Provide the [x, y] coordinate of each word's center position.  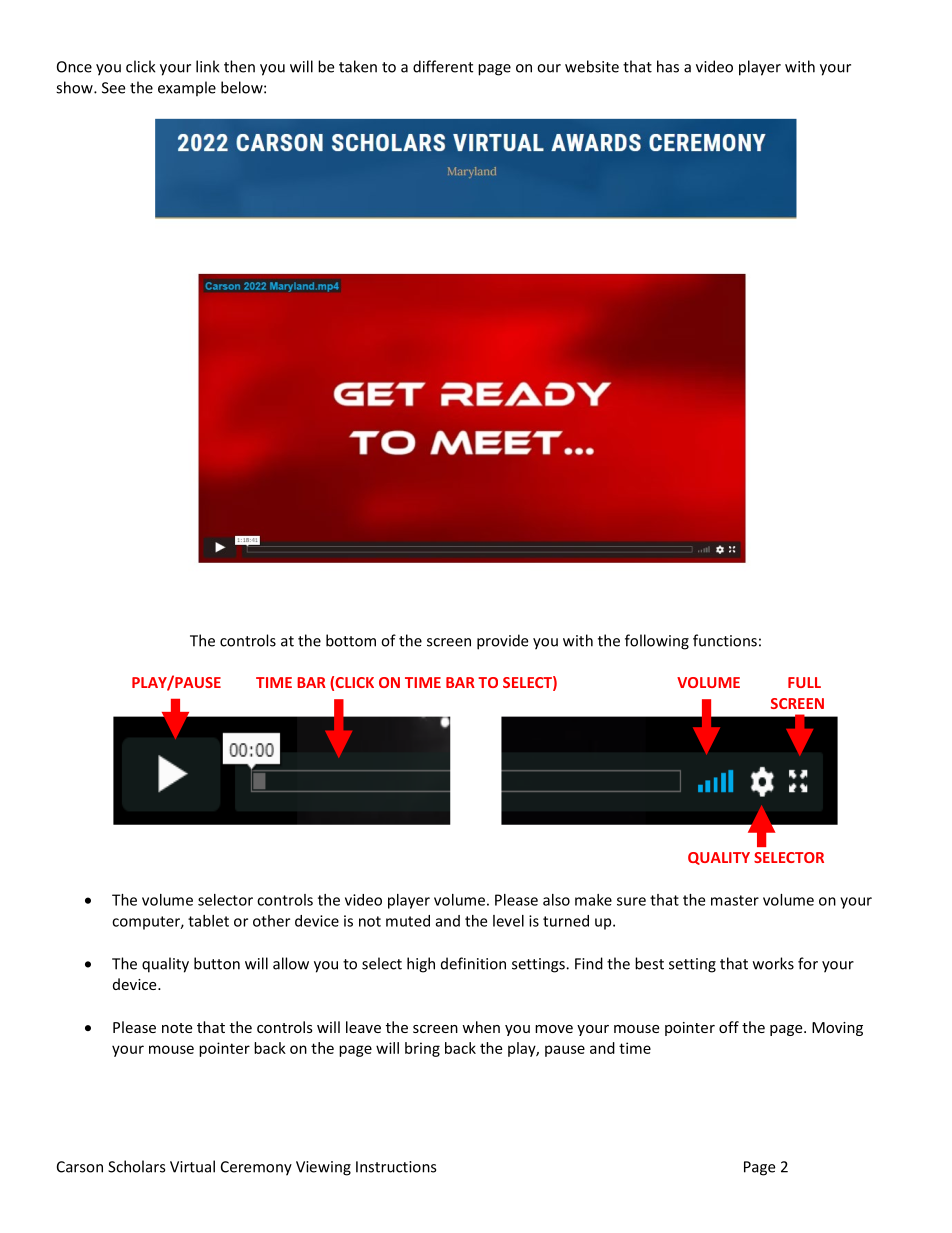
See [113, 88]
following [657, 642]
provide [502, 642]
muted [408, 921]
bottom [351, 640]
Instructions [396, 1167]
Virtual [192, 1166]
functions [725, 640]
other [271, 921]
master [735, 900]
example [187, 89]
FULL [804, 682]
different [443, 66]
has [668, 66]
